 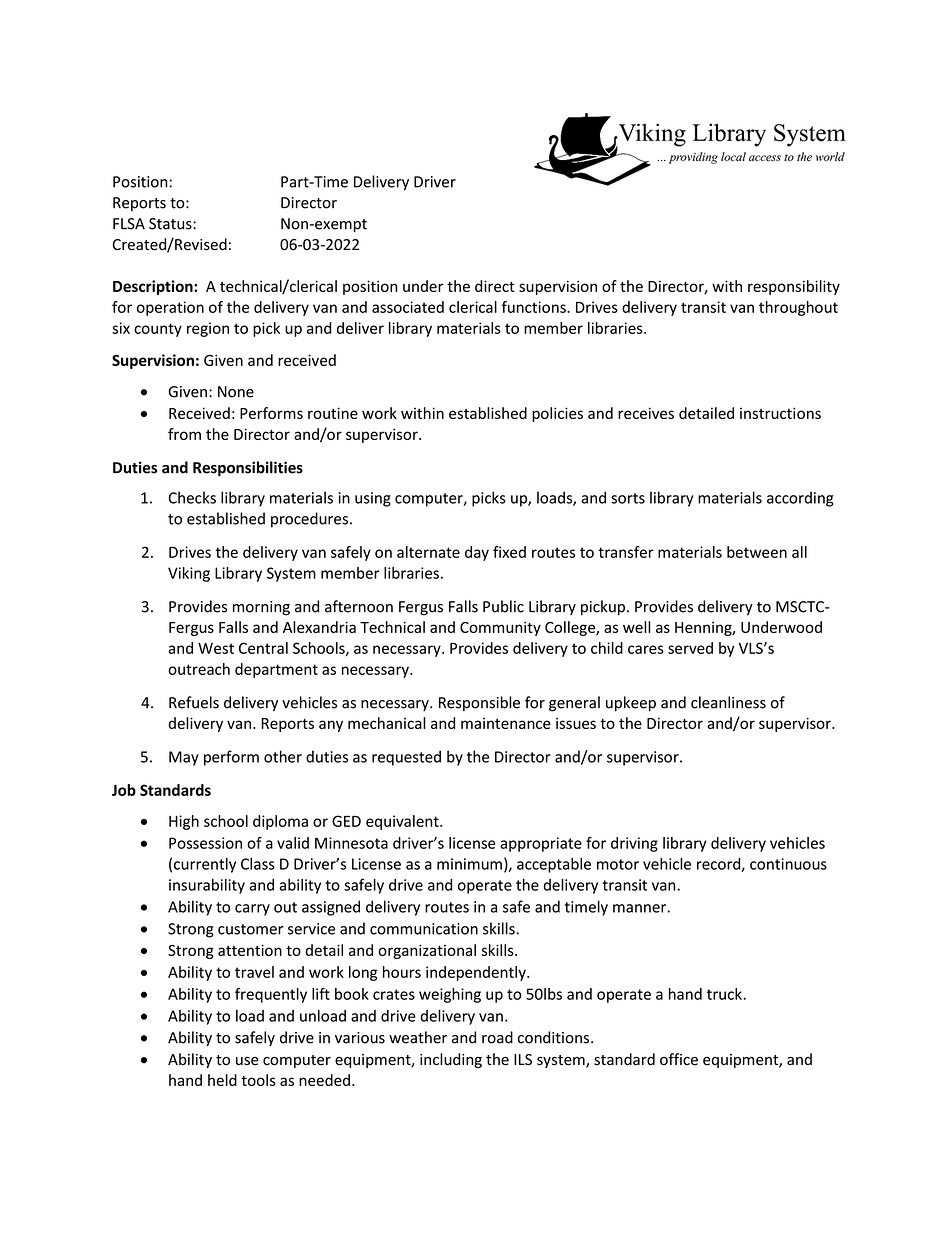 I want to click on including, so click(x=451, y=1060).
